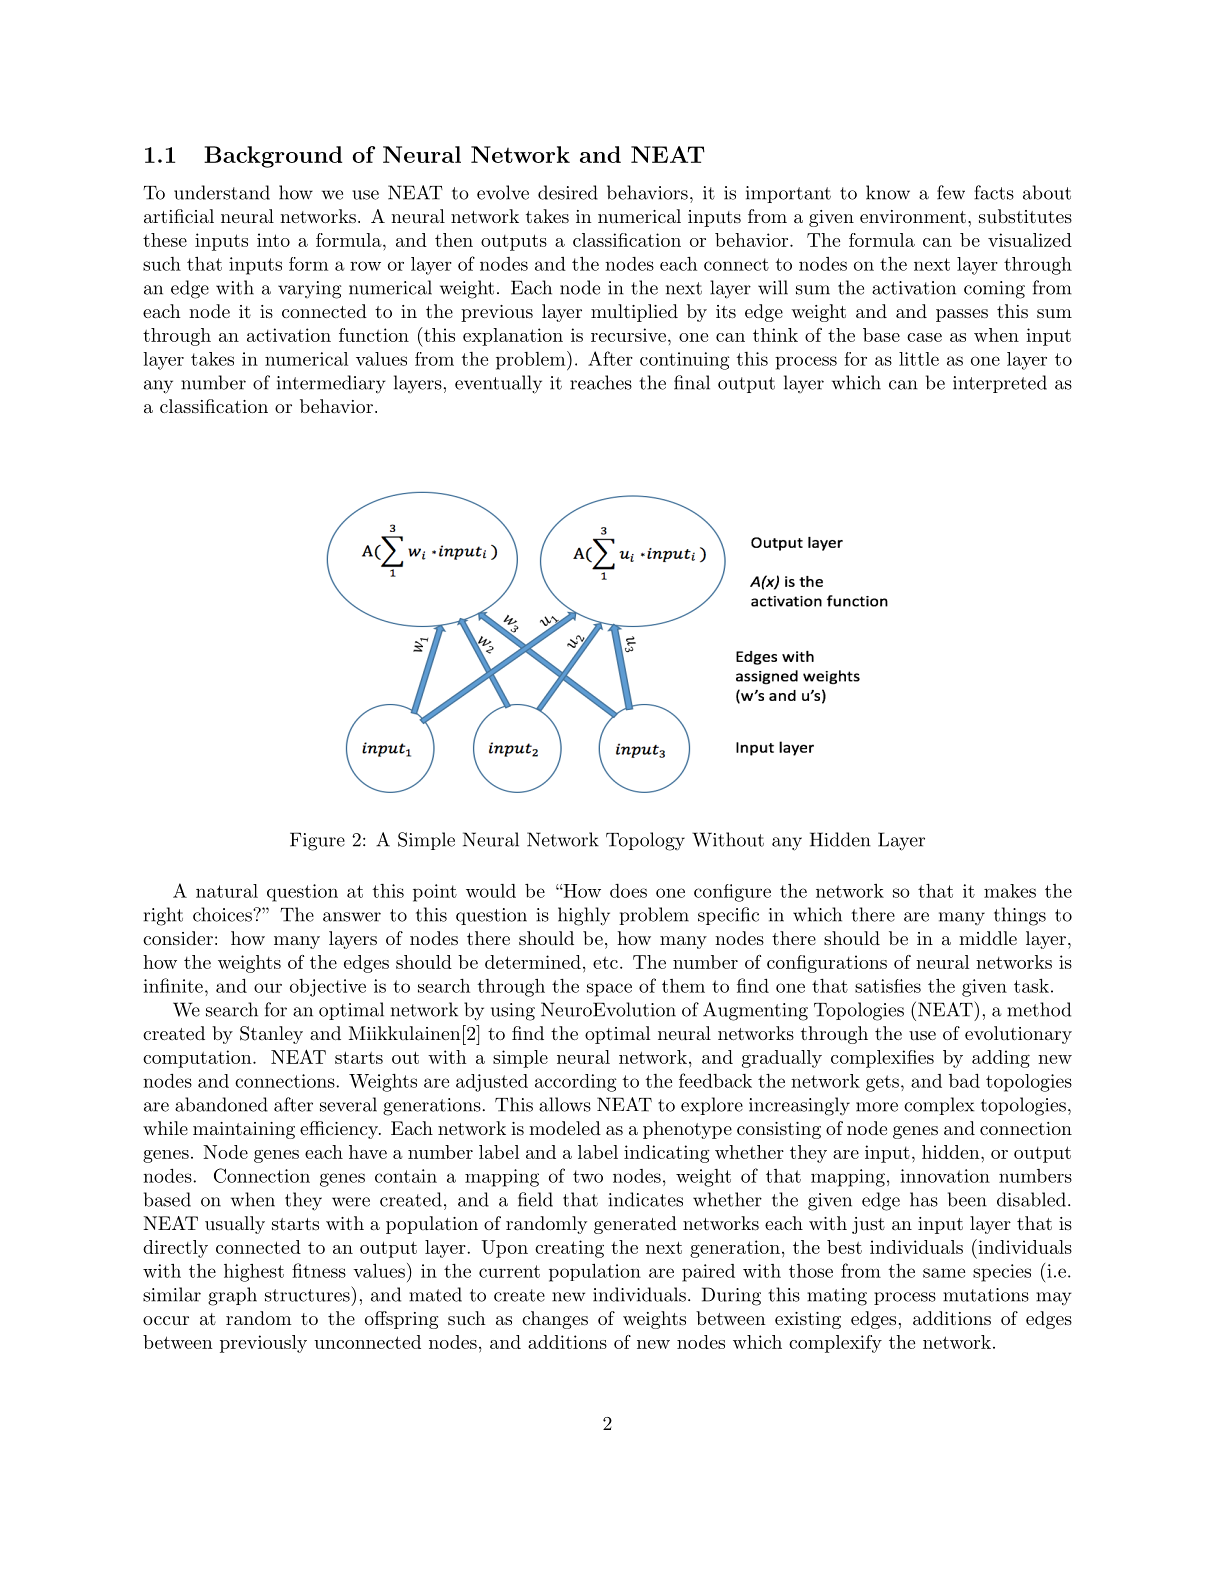 This screenshot has height=1573, width=1215. I want to click on understand, so click(222, 192).
